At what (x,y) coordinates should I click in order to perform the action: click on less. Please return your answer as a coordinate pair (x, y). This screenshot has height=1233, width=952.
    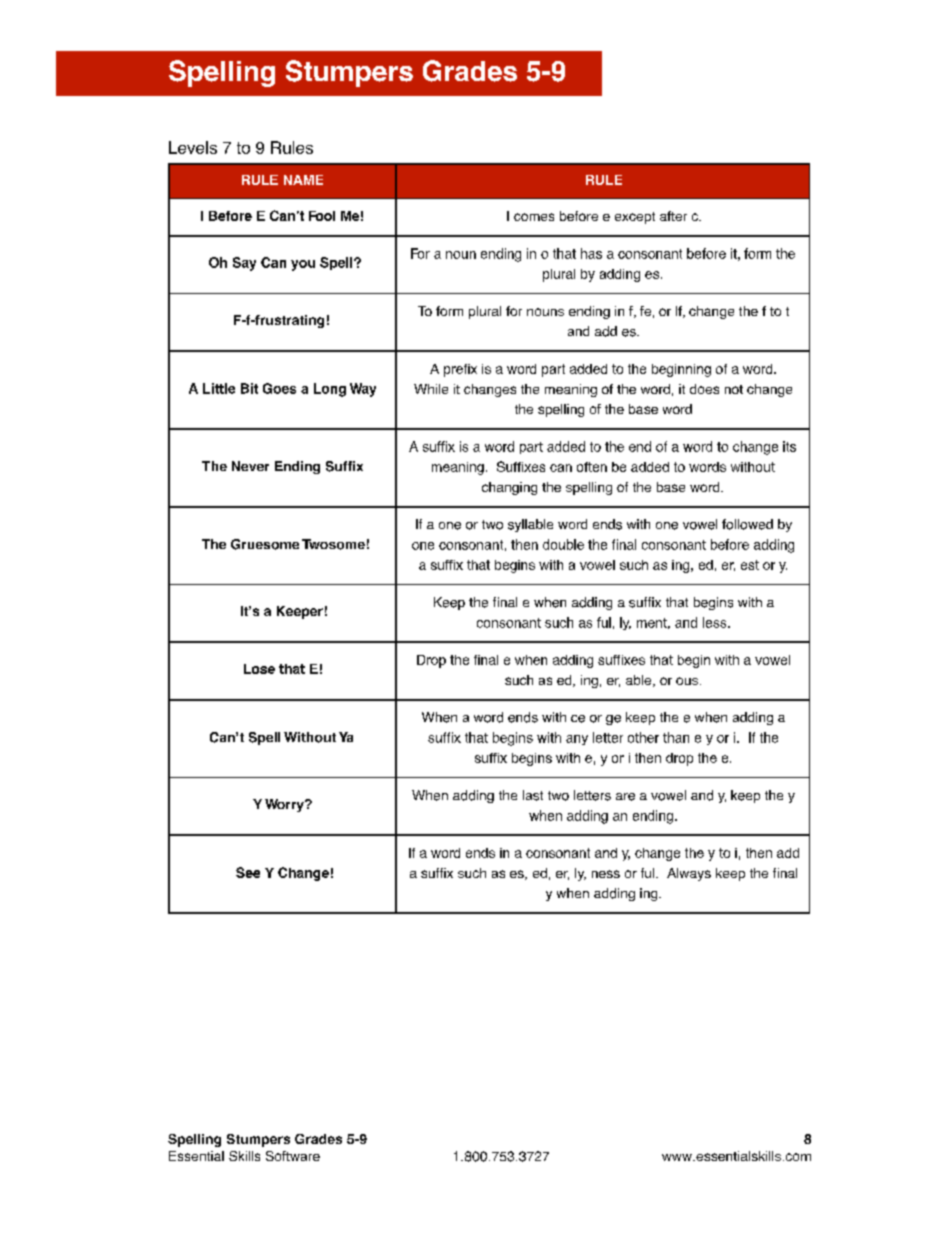
    Looking at the image, I should click on (716, 622).
